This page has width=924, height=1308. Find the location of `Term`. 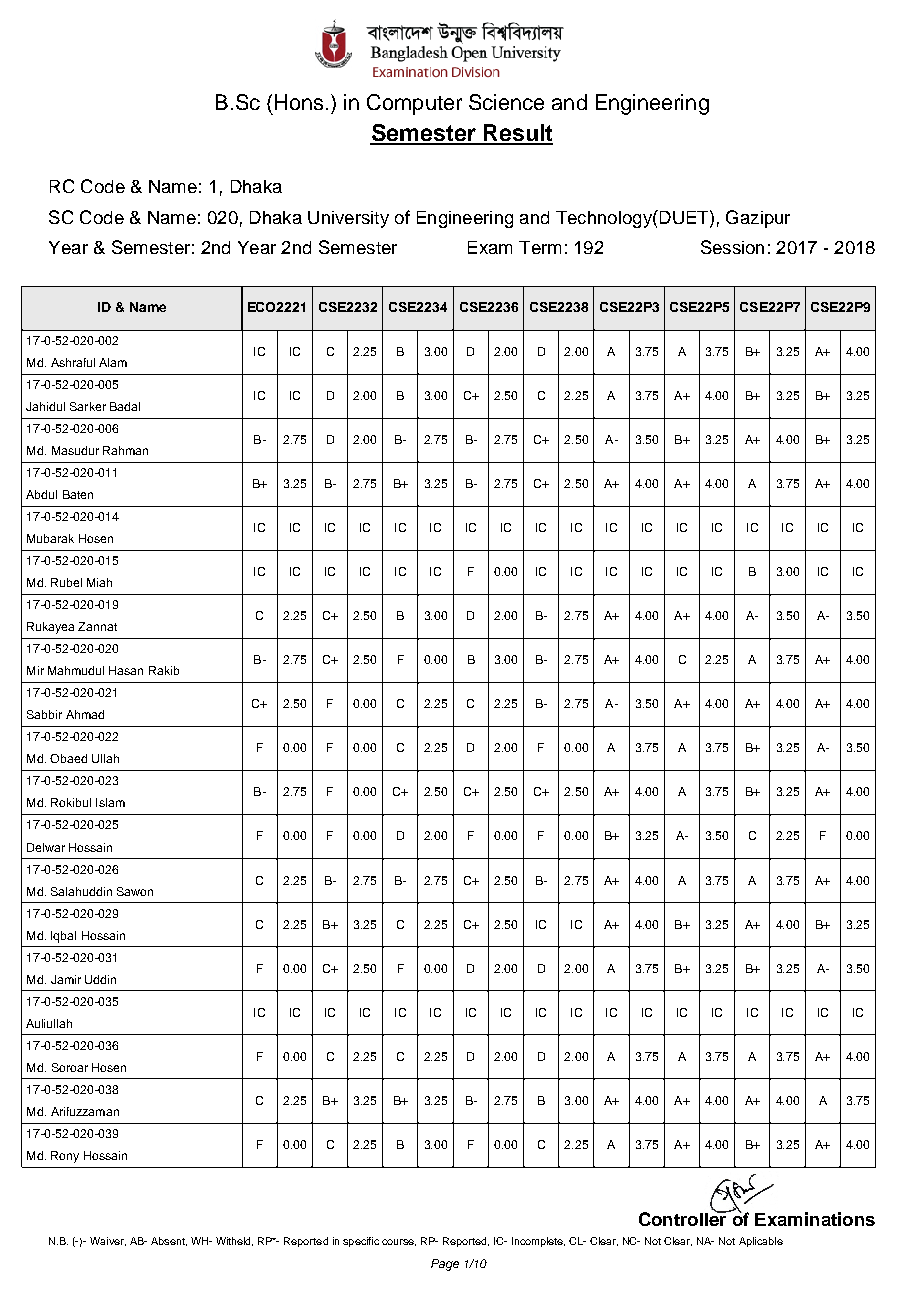

Term is located at coordinates (540, 247).
